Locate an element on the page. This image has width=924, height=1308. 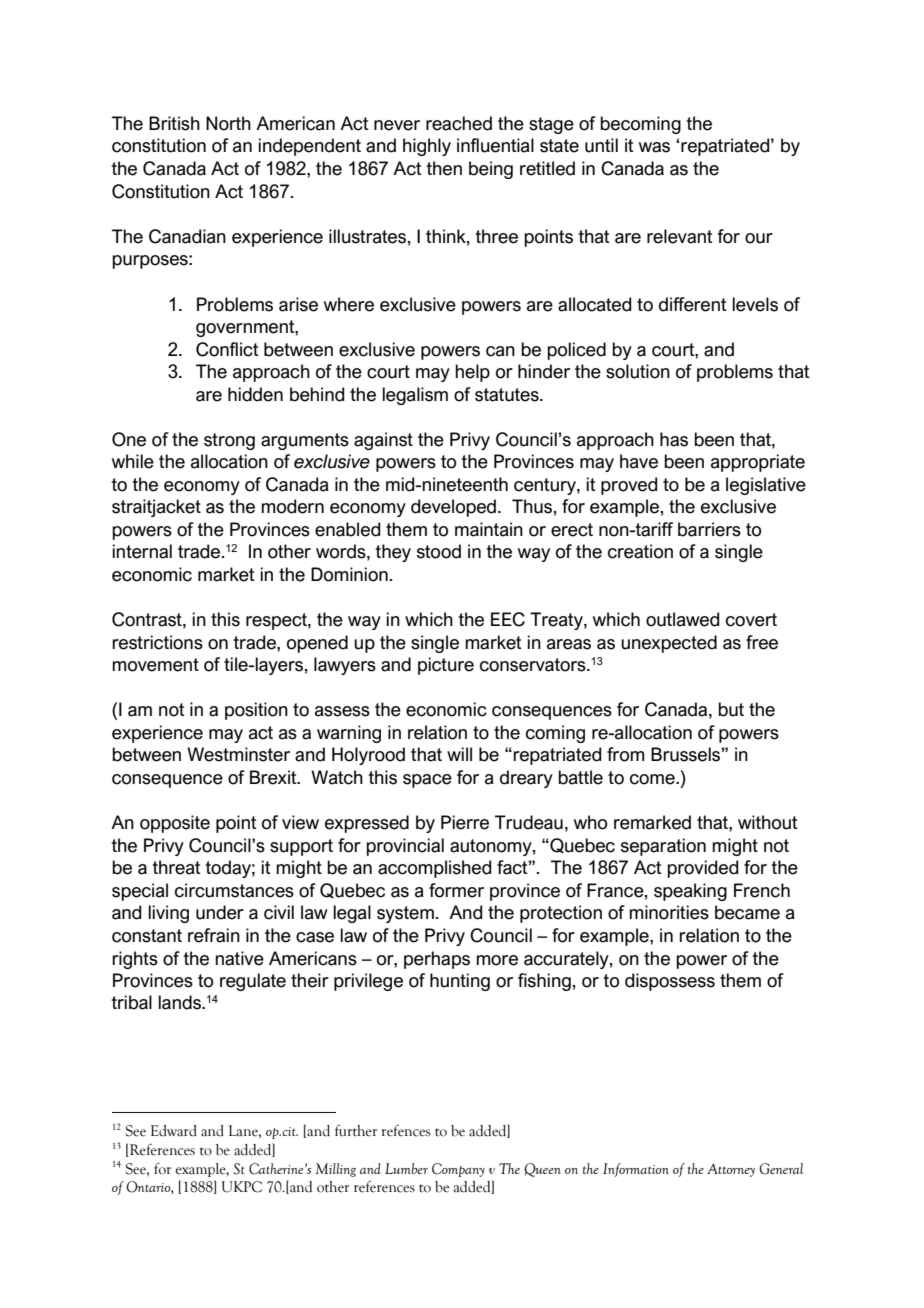
restrictions is located at coordinates (157, 642).
